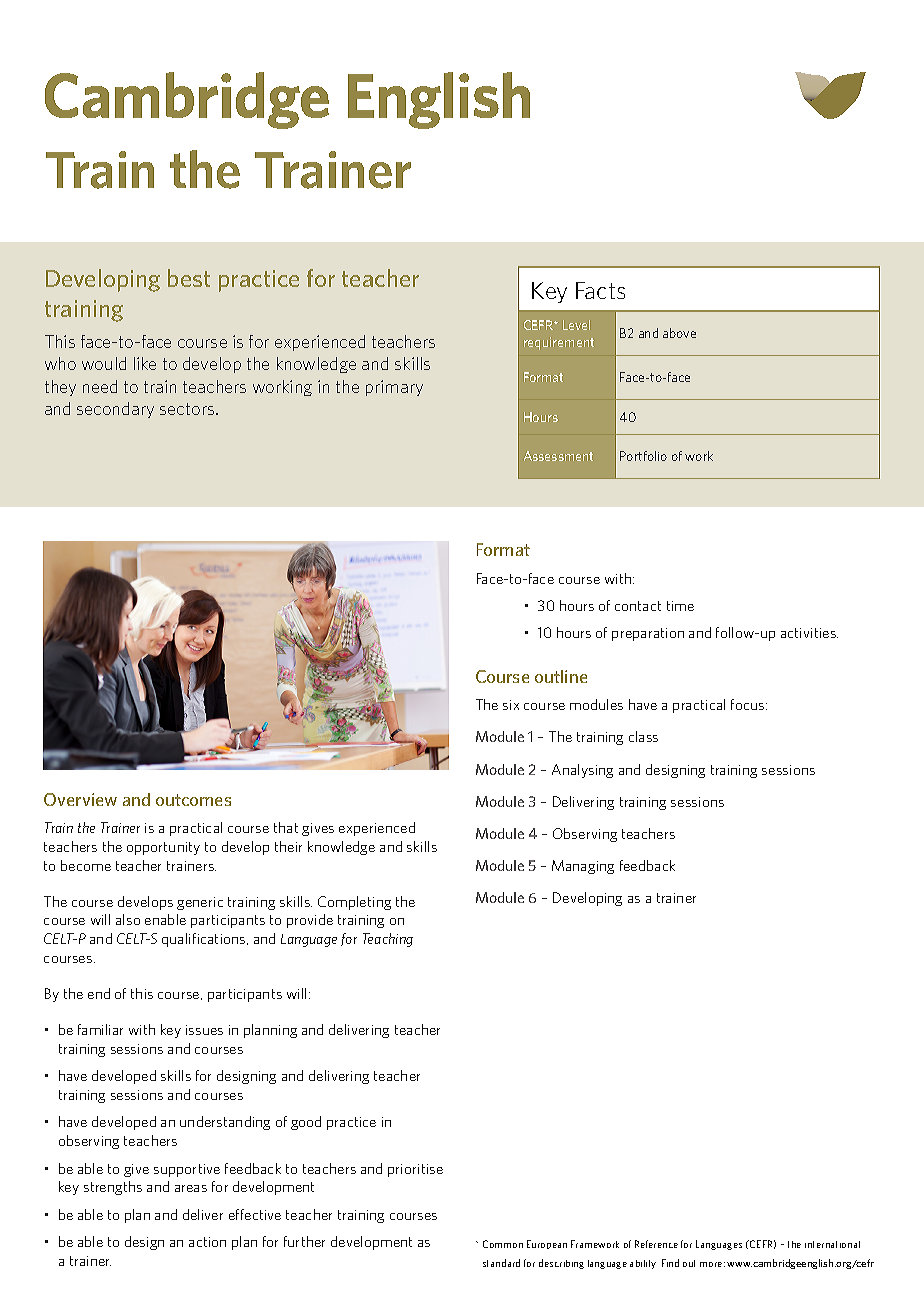 The image size is (924, 1308). I want to click on focus, so click(749, 704).
